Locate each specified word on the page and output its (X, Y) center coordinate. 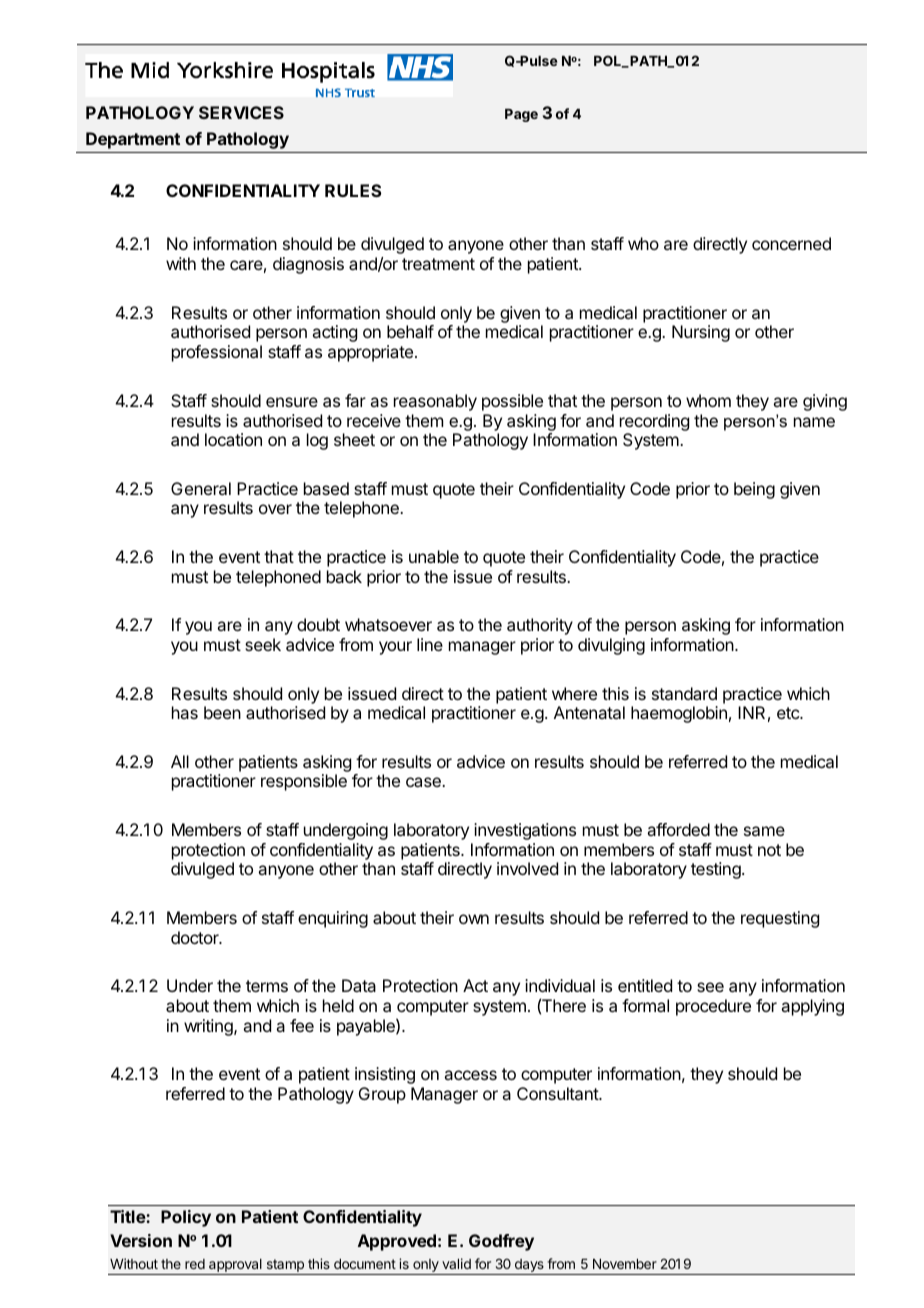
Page (521, 115)
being (754, 490)
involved (527, 868)
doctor (196, 937)
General (201, 488)
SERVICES (241, 112)
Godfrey (501, 1242)
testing (717, 870)
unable (434, 556)
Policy (186, 1218)
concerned (791, 243)
